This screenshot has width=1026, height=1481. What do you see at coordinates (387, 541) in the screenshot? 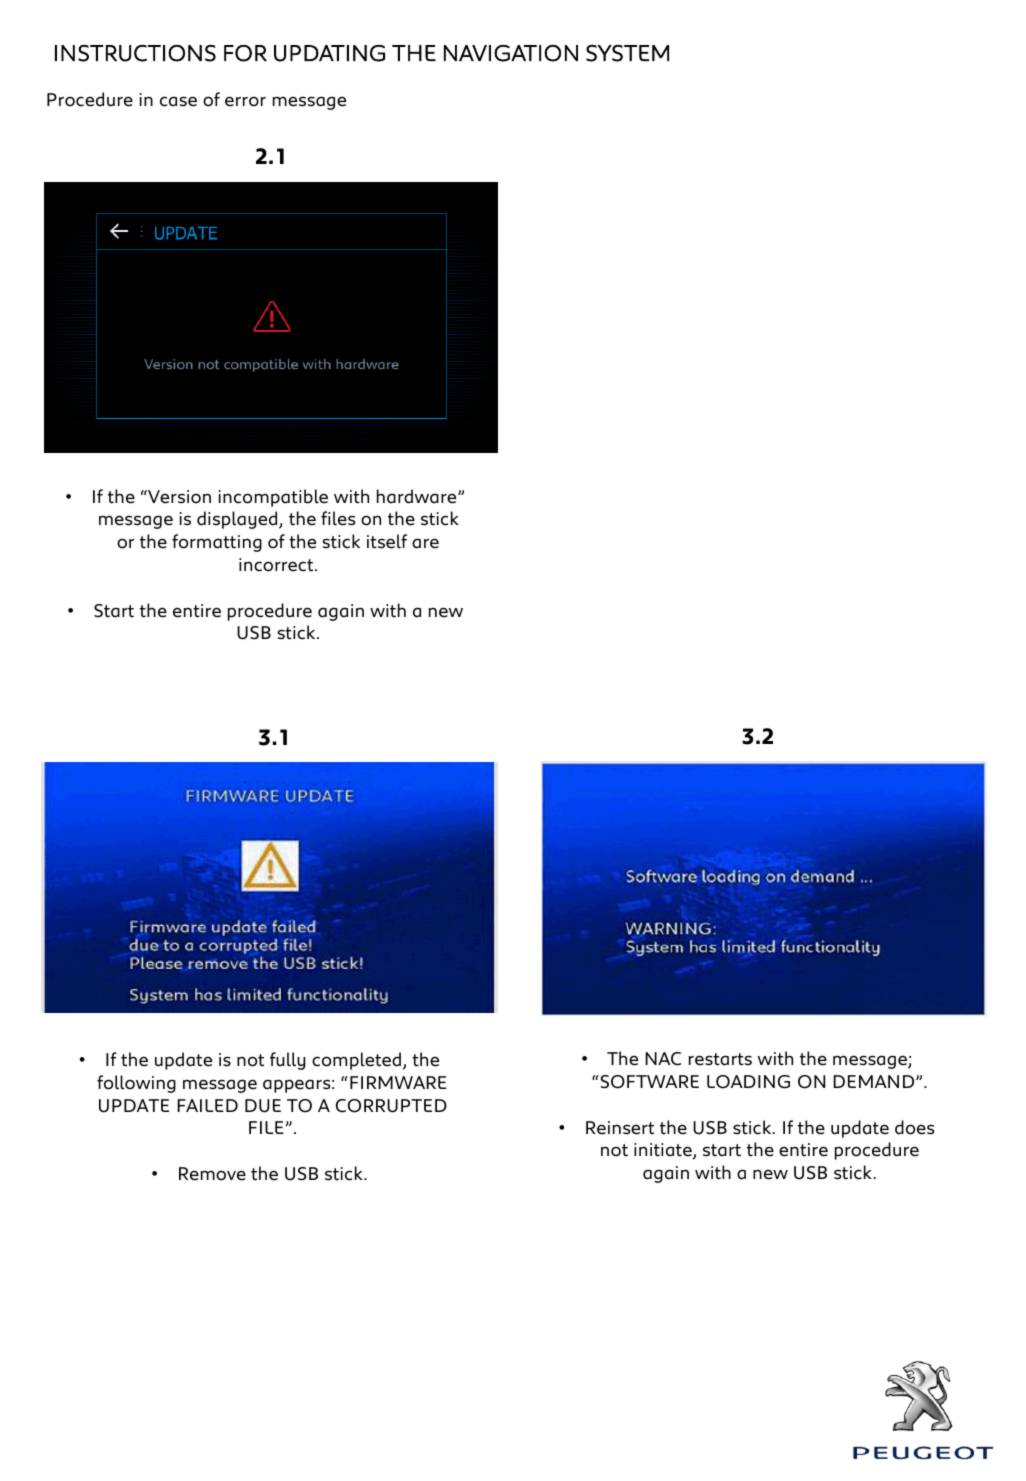
I see `itself` at bounding box center [387, 541].
